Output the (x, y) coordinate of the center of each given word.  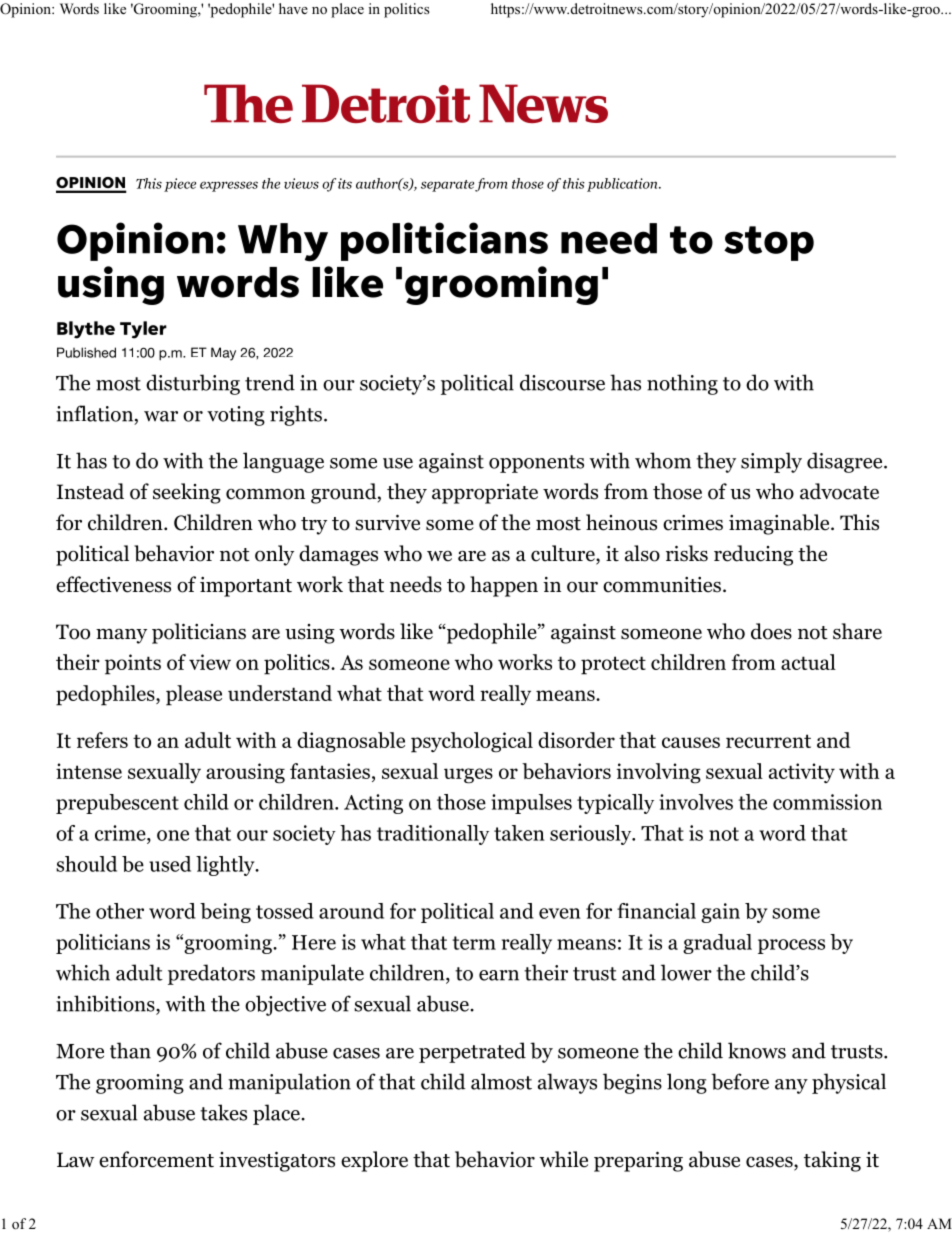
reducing (753, 555)
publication (623, 185)
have (293, 8)
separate (447, 186)
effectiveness (113, 584)
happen (504, 586)
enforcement (156, 1159)
